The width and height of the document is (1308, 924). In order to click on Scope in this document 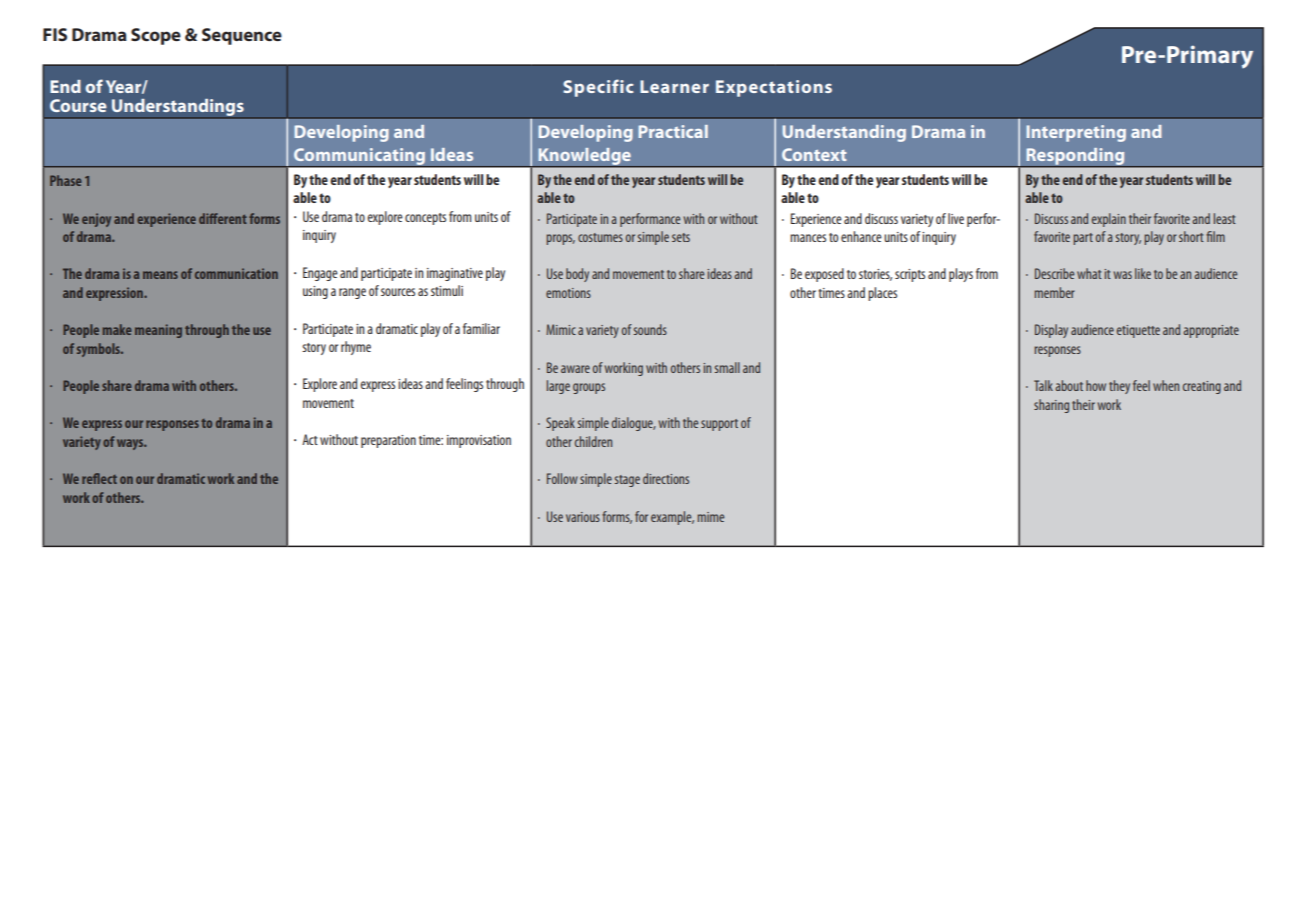, I will do `click(156, 36)`.
